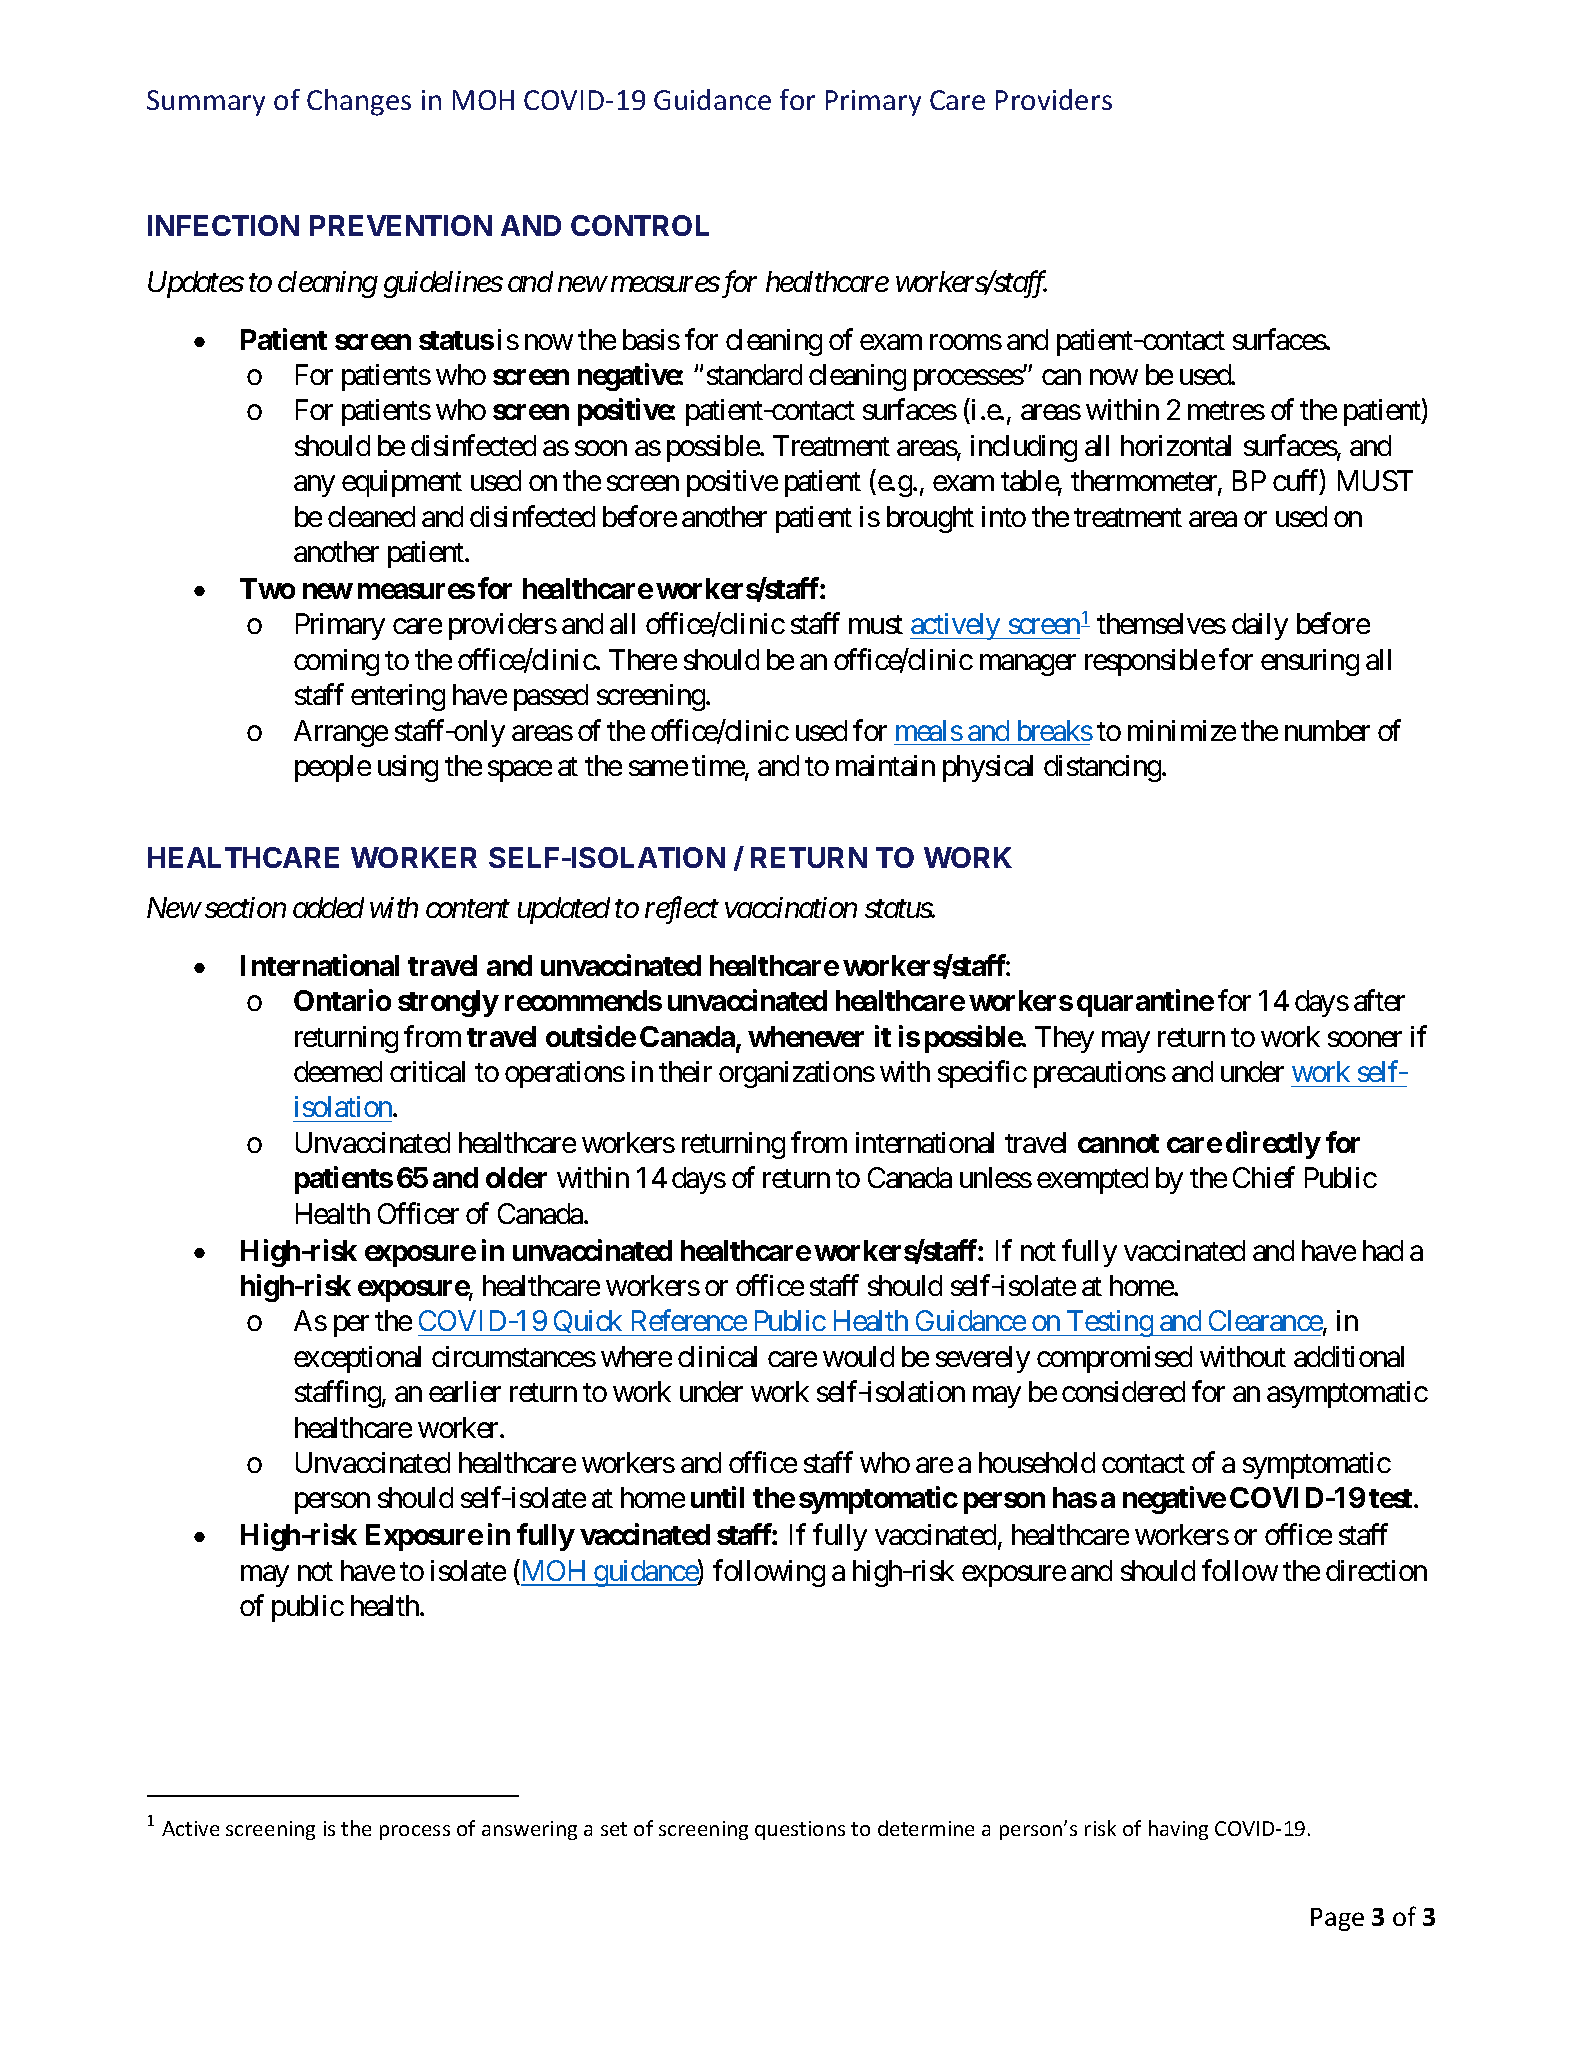 The image size is (1584, 2050). What do you see at coordinates (359, 102) in the page?
I see `Changes` at bounding box center [359, 102].
